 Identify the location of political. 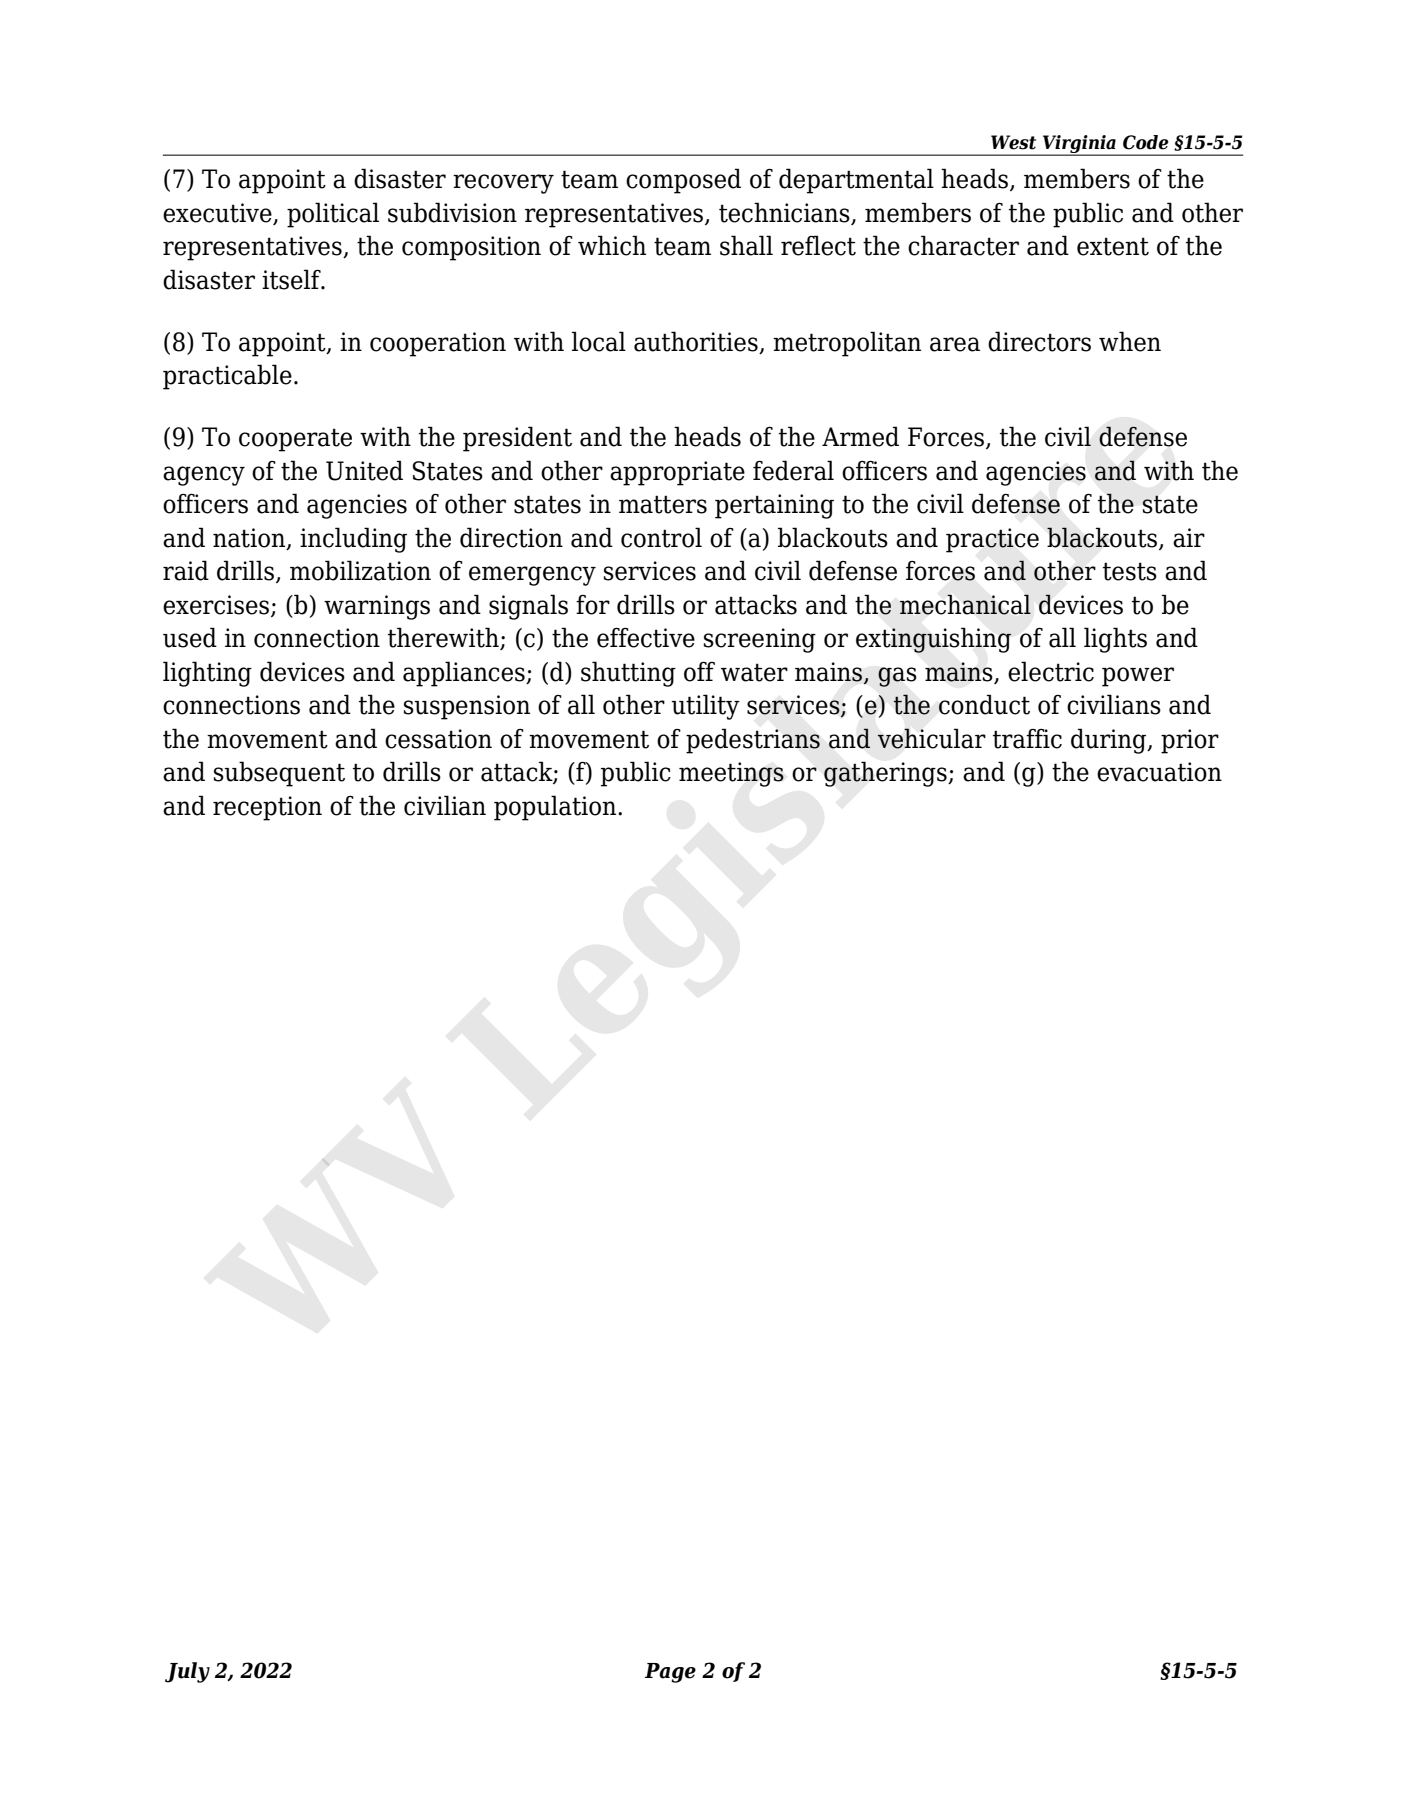
(333, 215).
